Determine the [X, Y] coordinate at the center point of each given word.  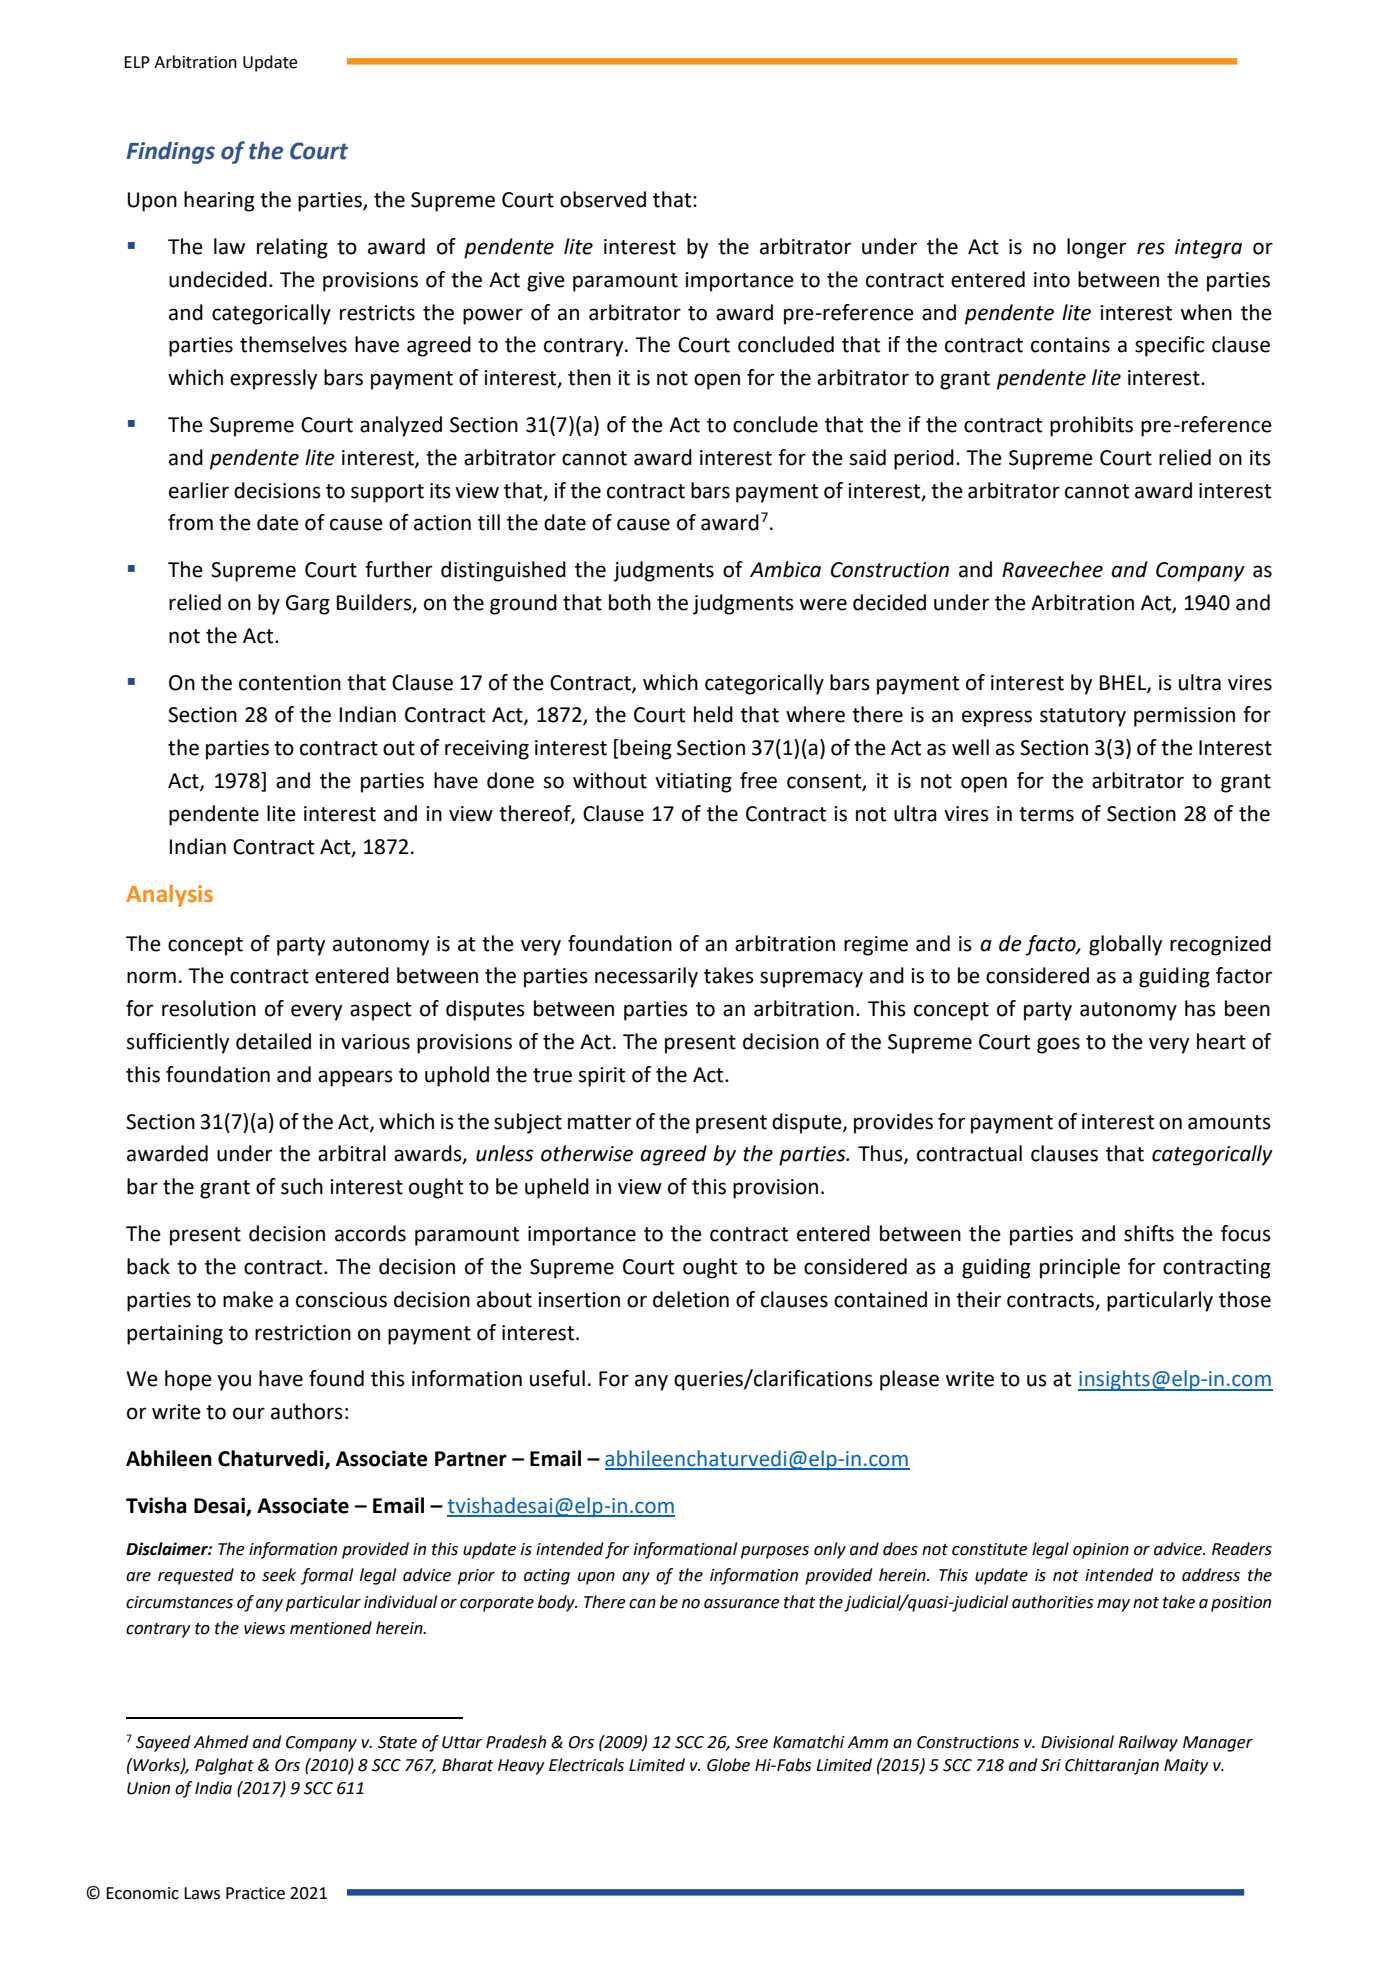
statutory [1083, 717]
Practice [255, 1893]
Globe [728, 1765]
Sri [1051, 1765]
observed [603, 199]
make [248, 1299]
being [646, 749]
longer [1096, 248]
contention [290, 683]
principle [1080, 1268]
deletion [691, 1299]
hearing [219, 201]
